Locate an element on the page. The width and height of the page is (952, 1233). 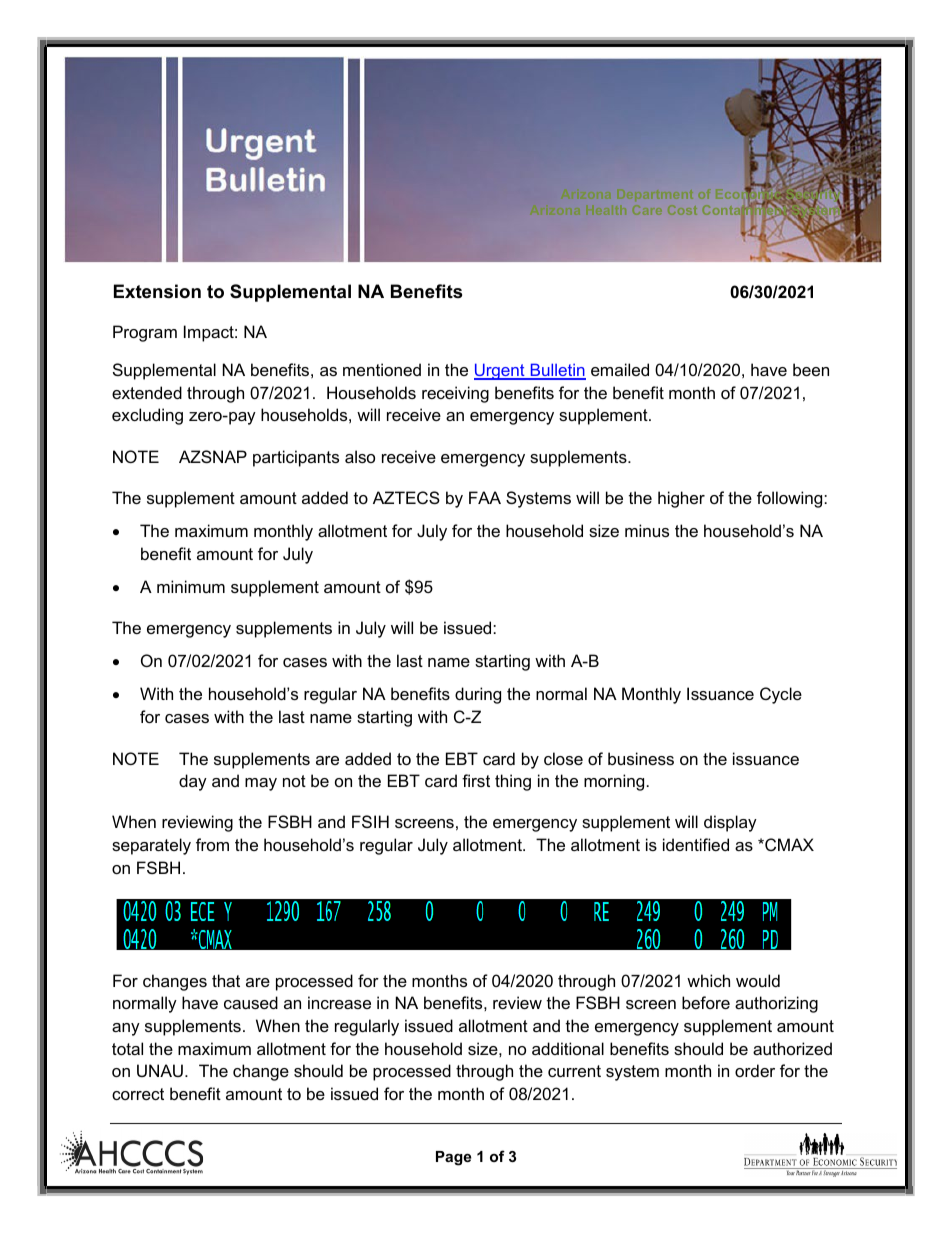
Extension is located at coordinates (157, 291).
